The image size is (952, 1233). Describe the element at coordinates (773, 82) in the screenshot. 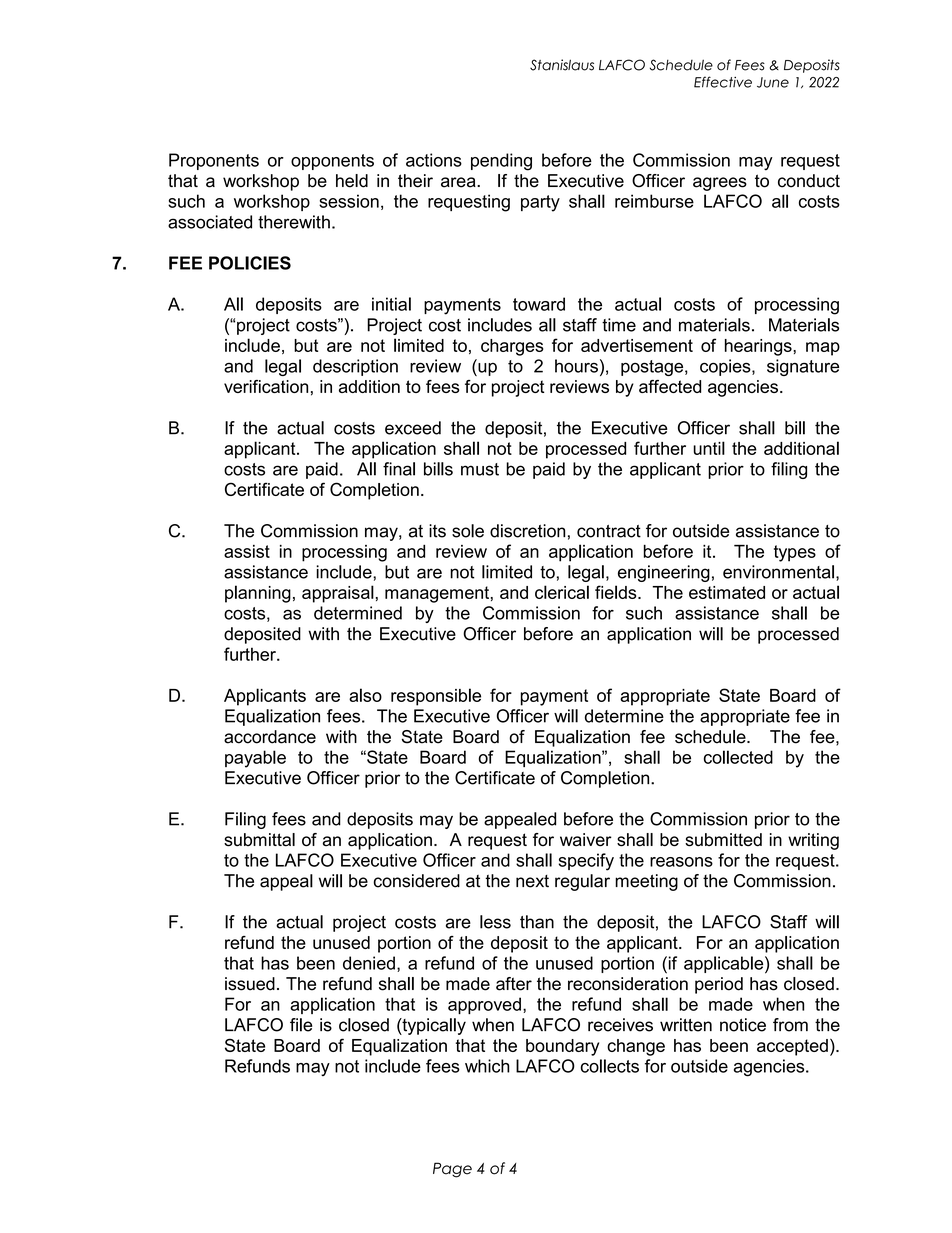

I see `June` at that location.
